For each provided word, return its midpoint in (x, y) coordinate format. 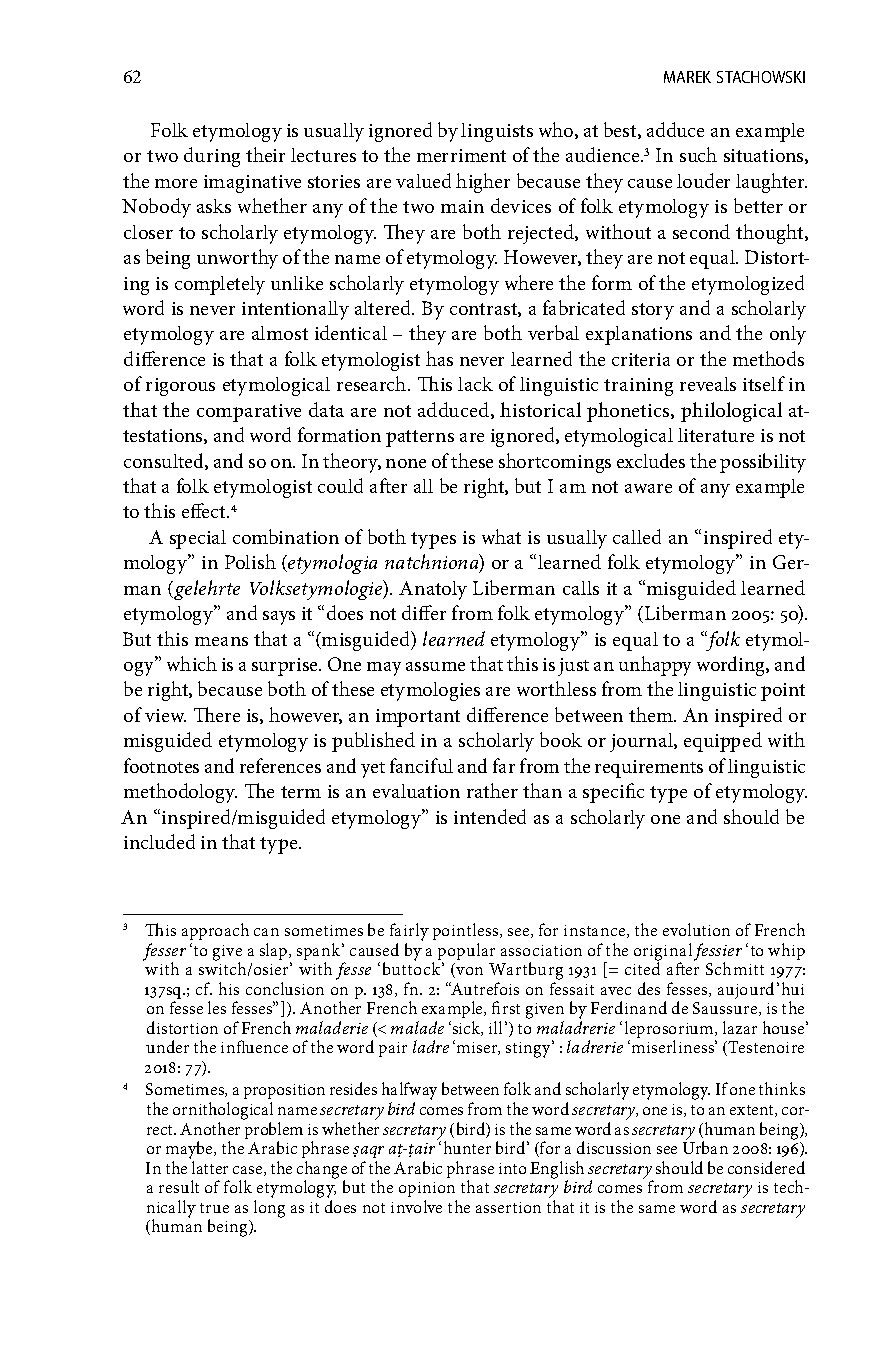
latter (210, 1167)
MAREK (687, 77)
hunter (467, 1147)
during (212, 157)
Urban (705, 1146)
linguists (497, 132)
